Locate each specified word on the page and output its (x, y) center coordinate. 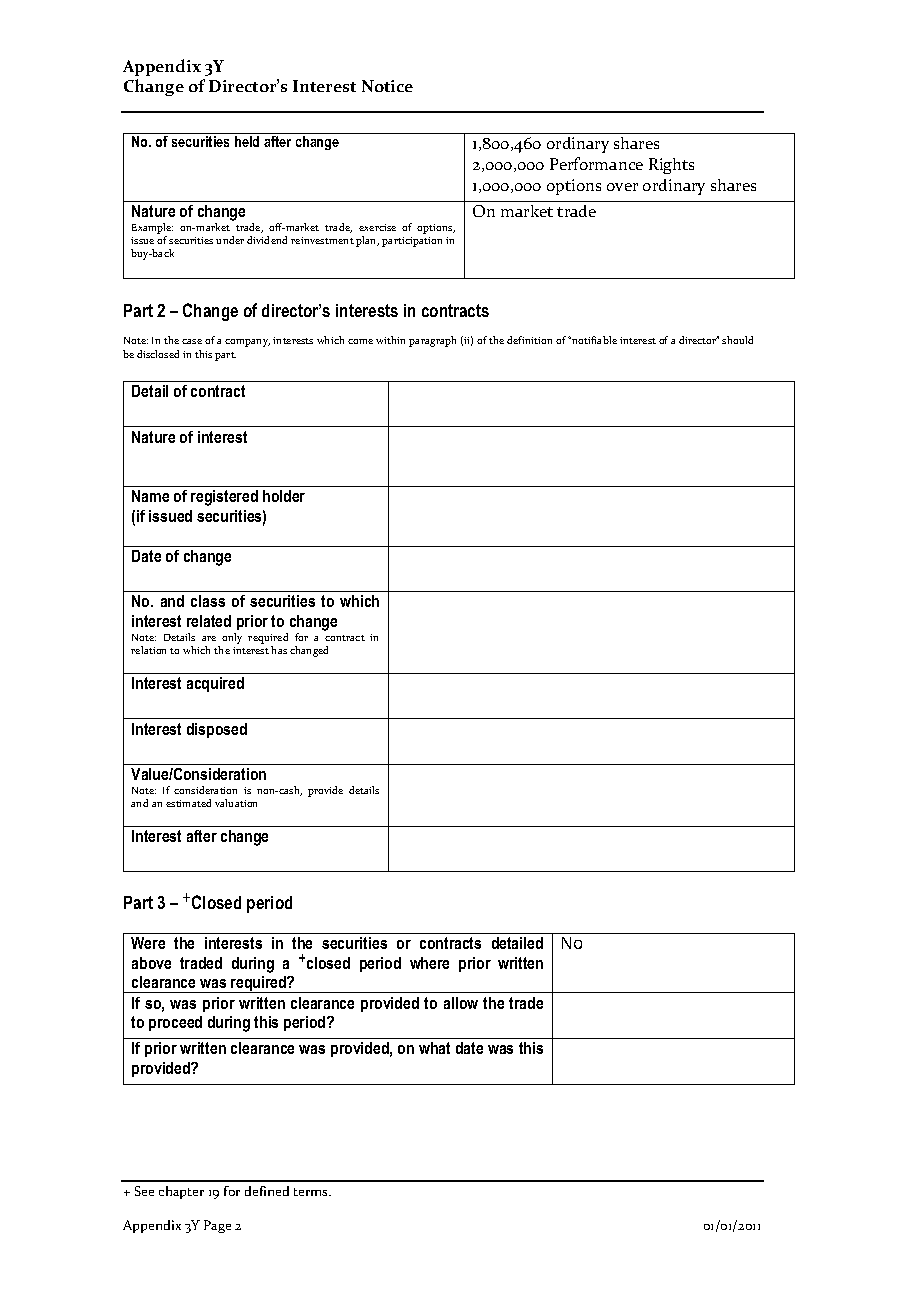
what (434, 1048)
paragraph (432, 341)
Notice (387, 86)
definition (529, 340)
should (737, 340)
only (232, 638)
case (192, 341)
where (429, 963)
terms (312, 1192)
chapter (181, 1192)
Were (148, 943)
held (247, 141)
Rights (671, 166)
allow (461, 1003)
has (279, 650)
